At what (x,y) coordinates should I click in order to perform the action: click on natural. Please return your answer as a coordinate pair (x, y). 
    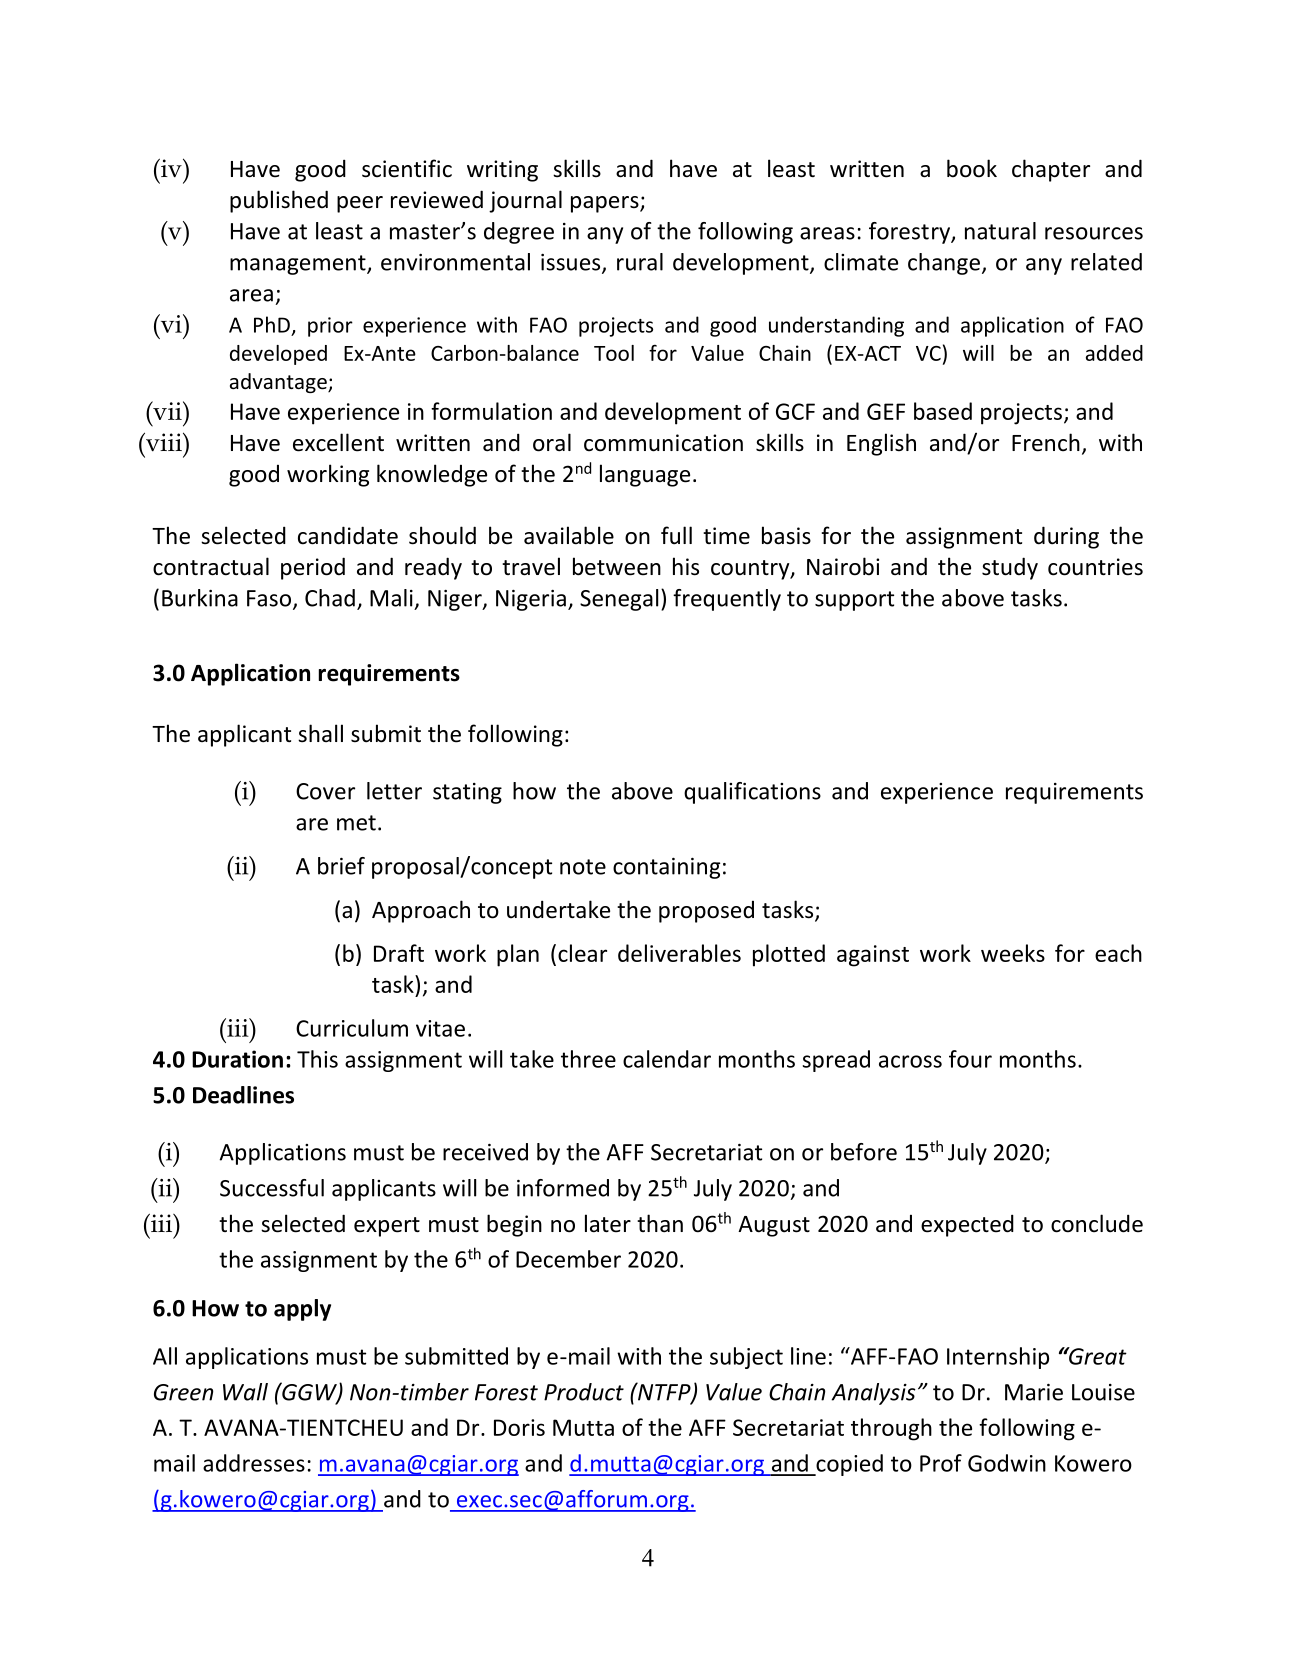
    Looking at the image, I should click on (1000, 231).
